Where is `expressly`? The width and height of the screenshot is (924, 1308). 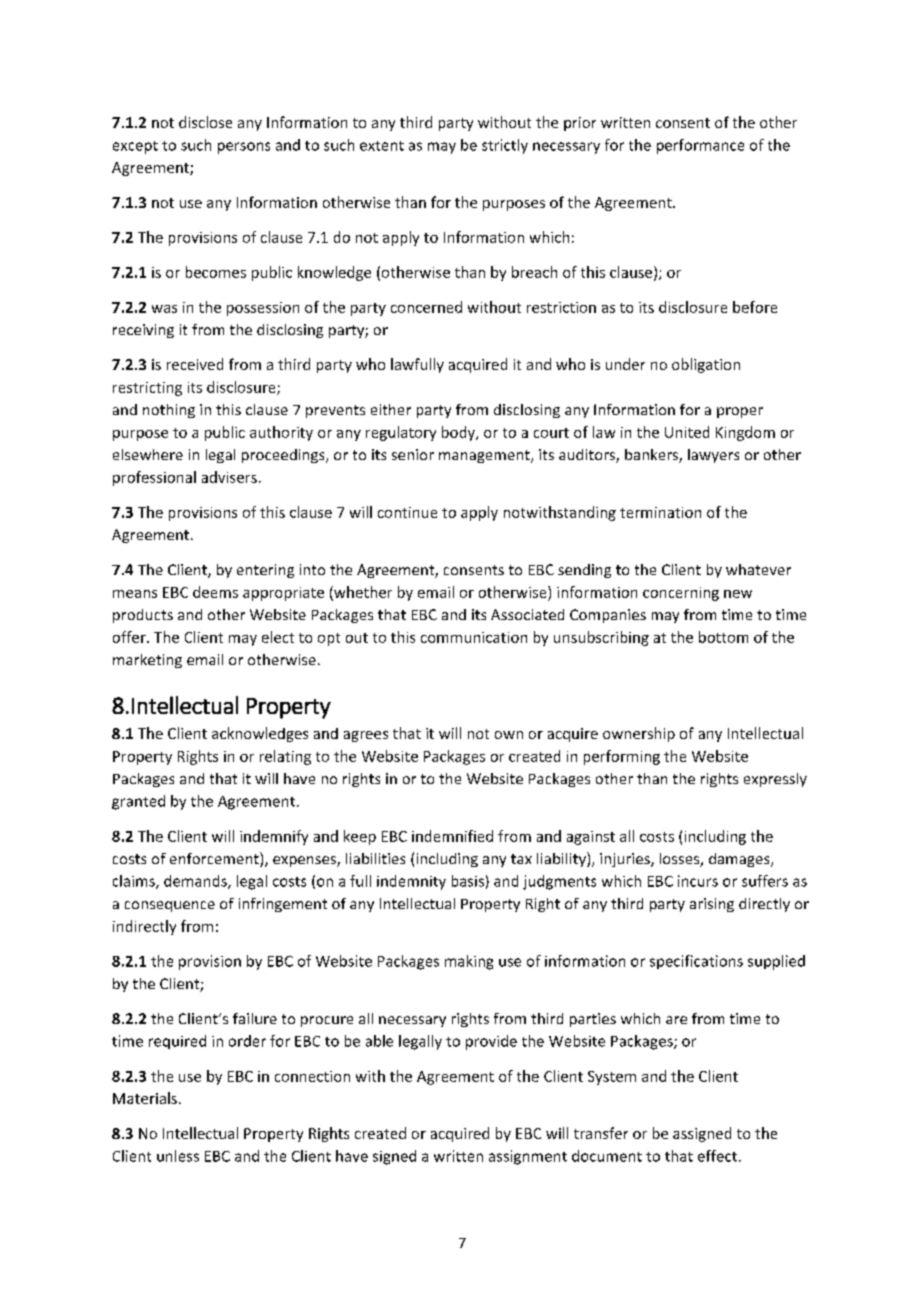 expressly is located at coordinates (775, 780).
